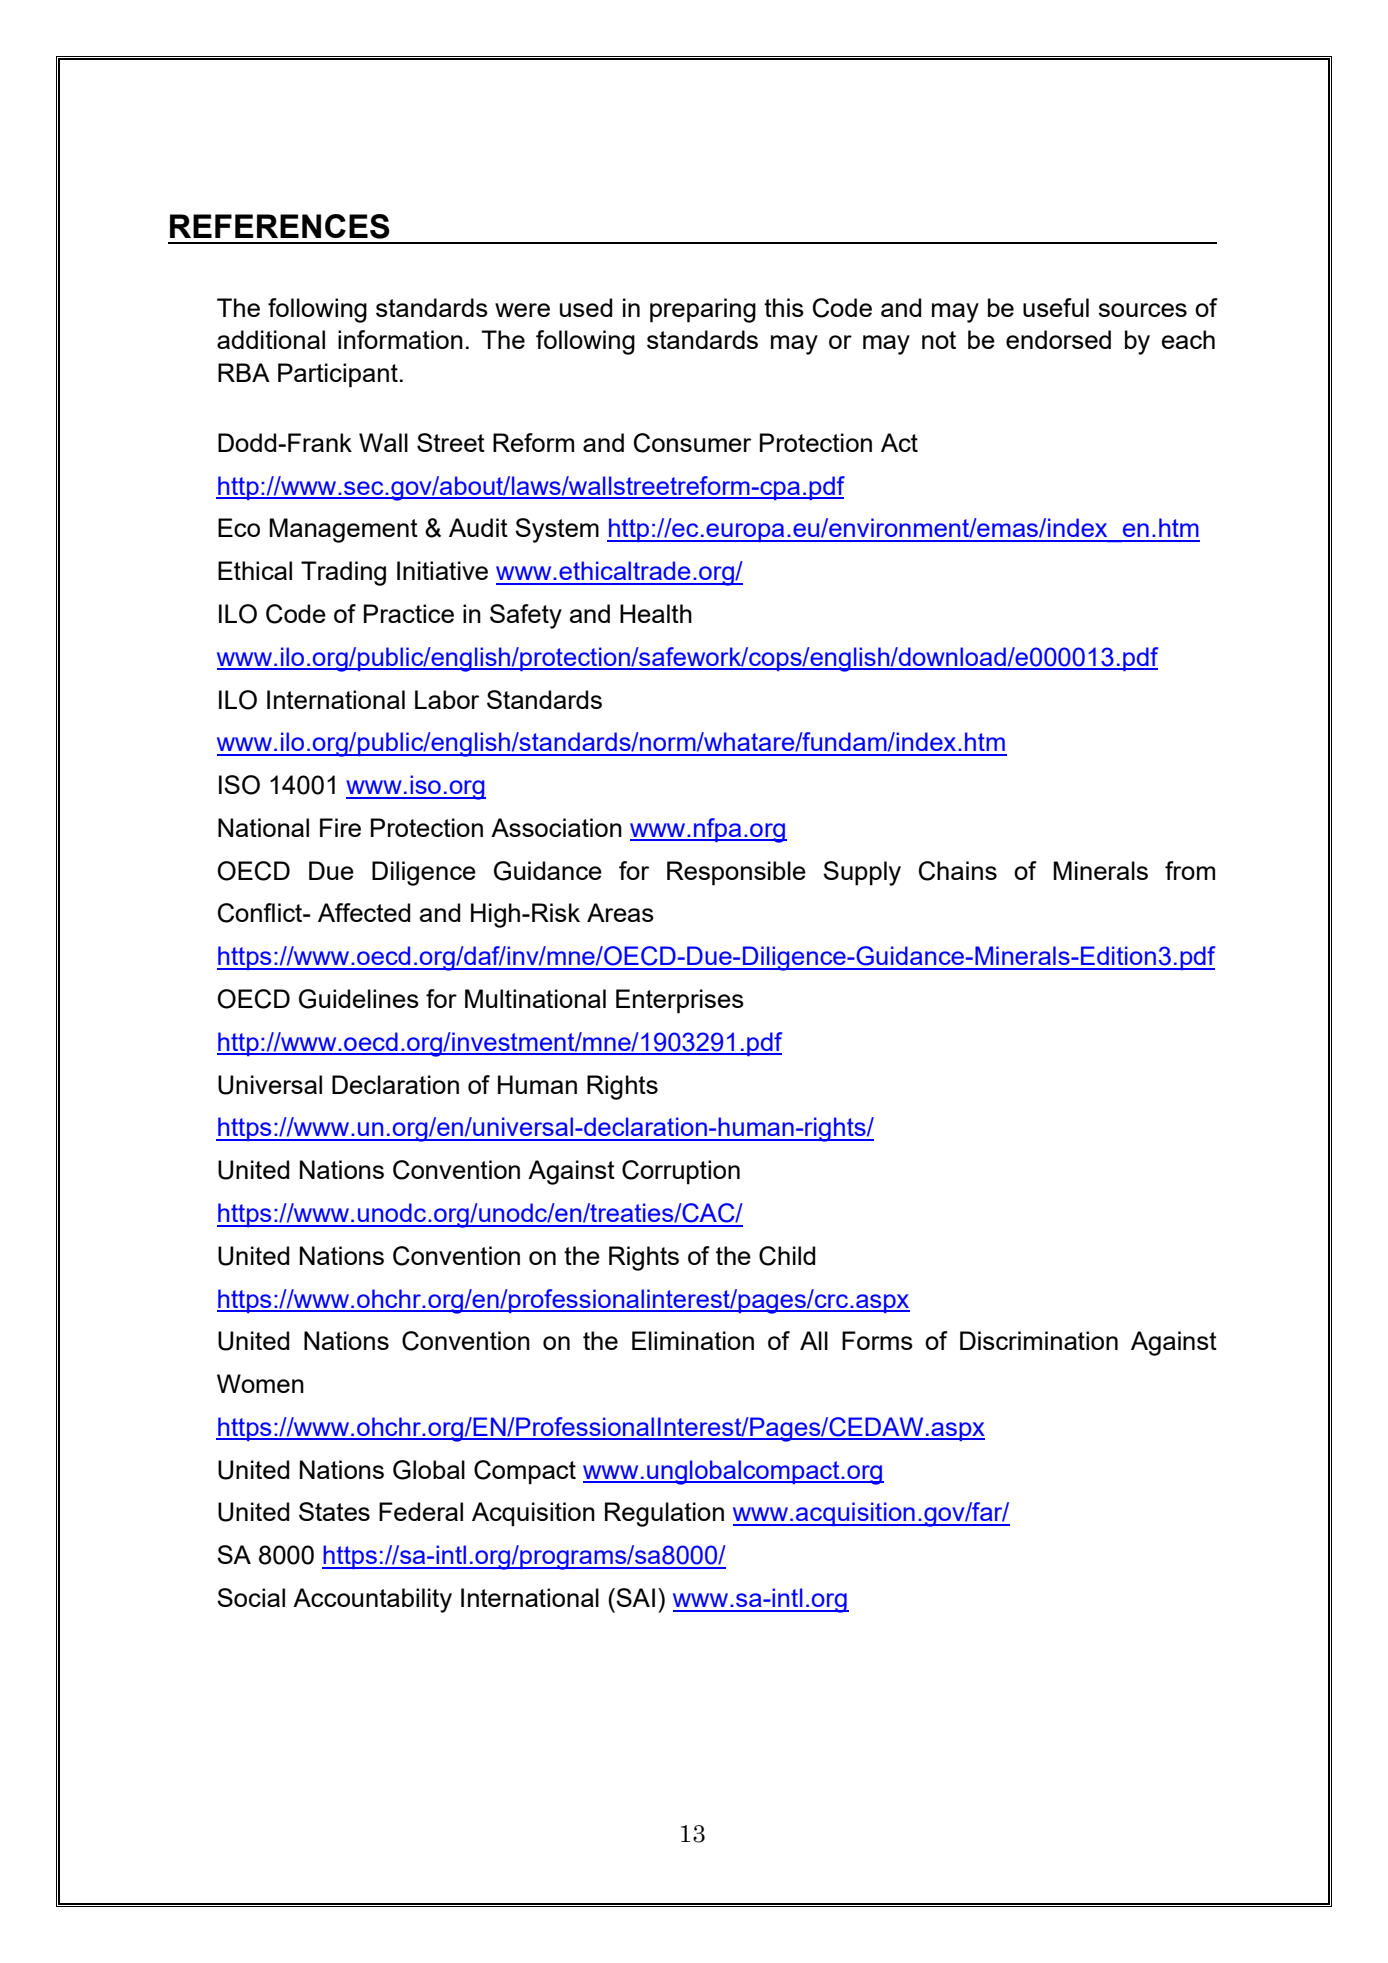  I want to click on Responsible, so click(736, 873).
